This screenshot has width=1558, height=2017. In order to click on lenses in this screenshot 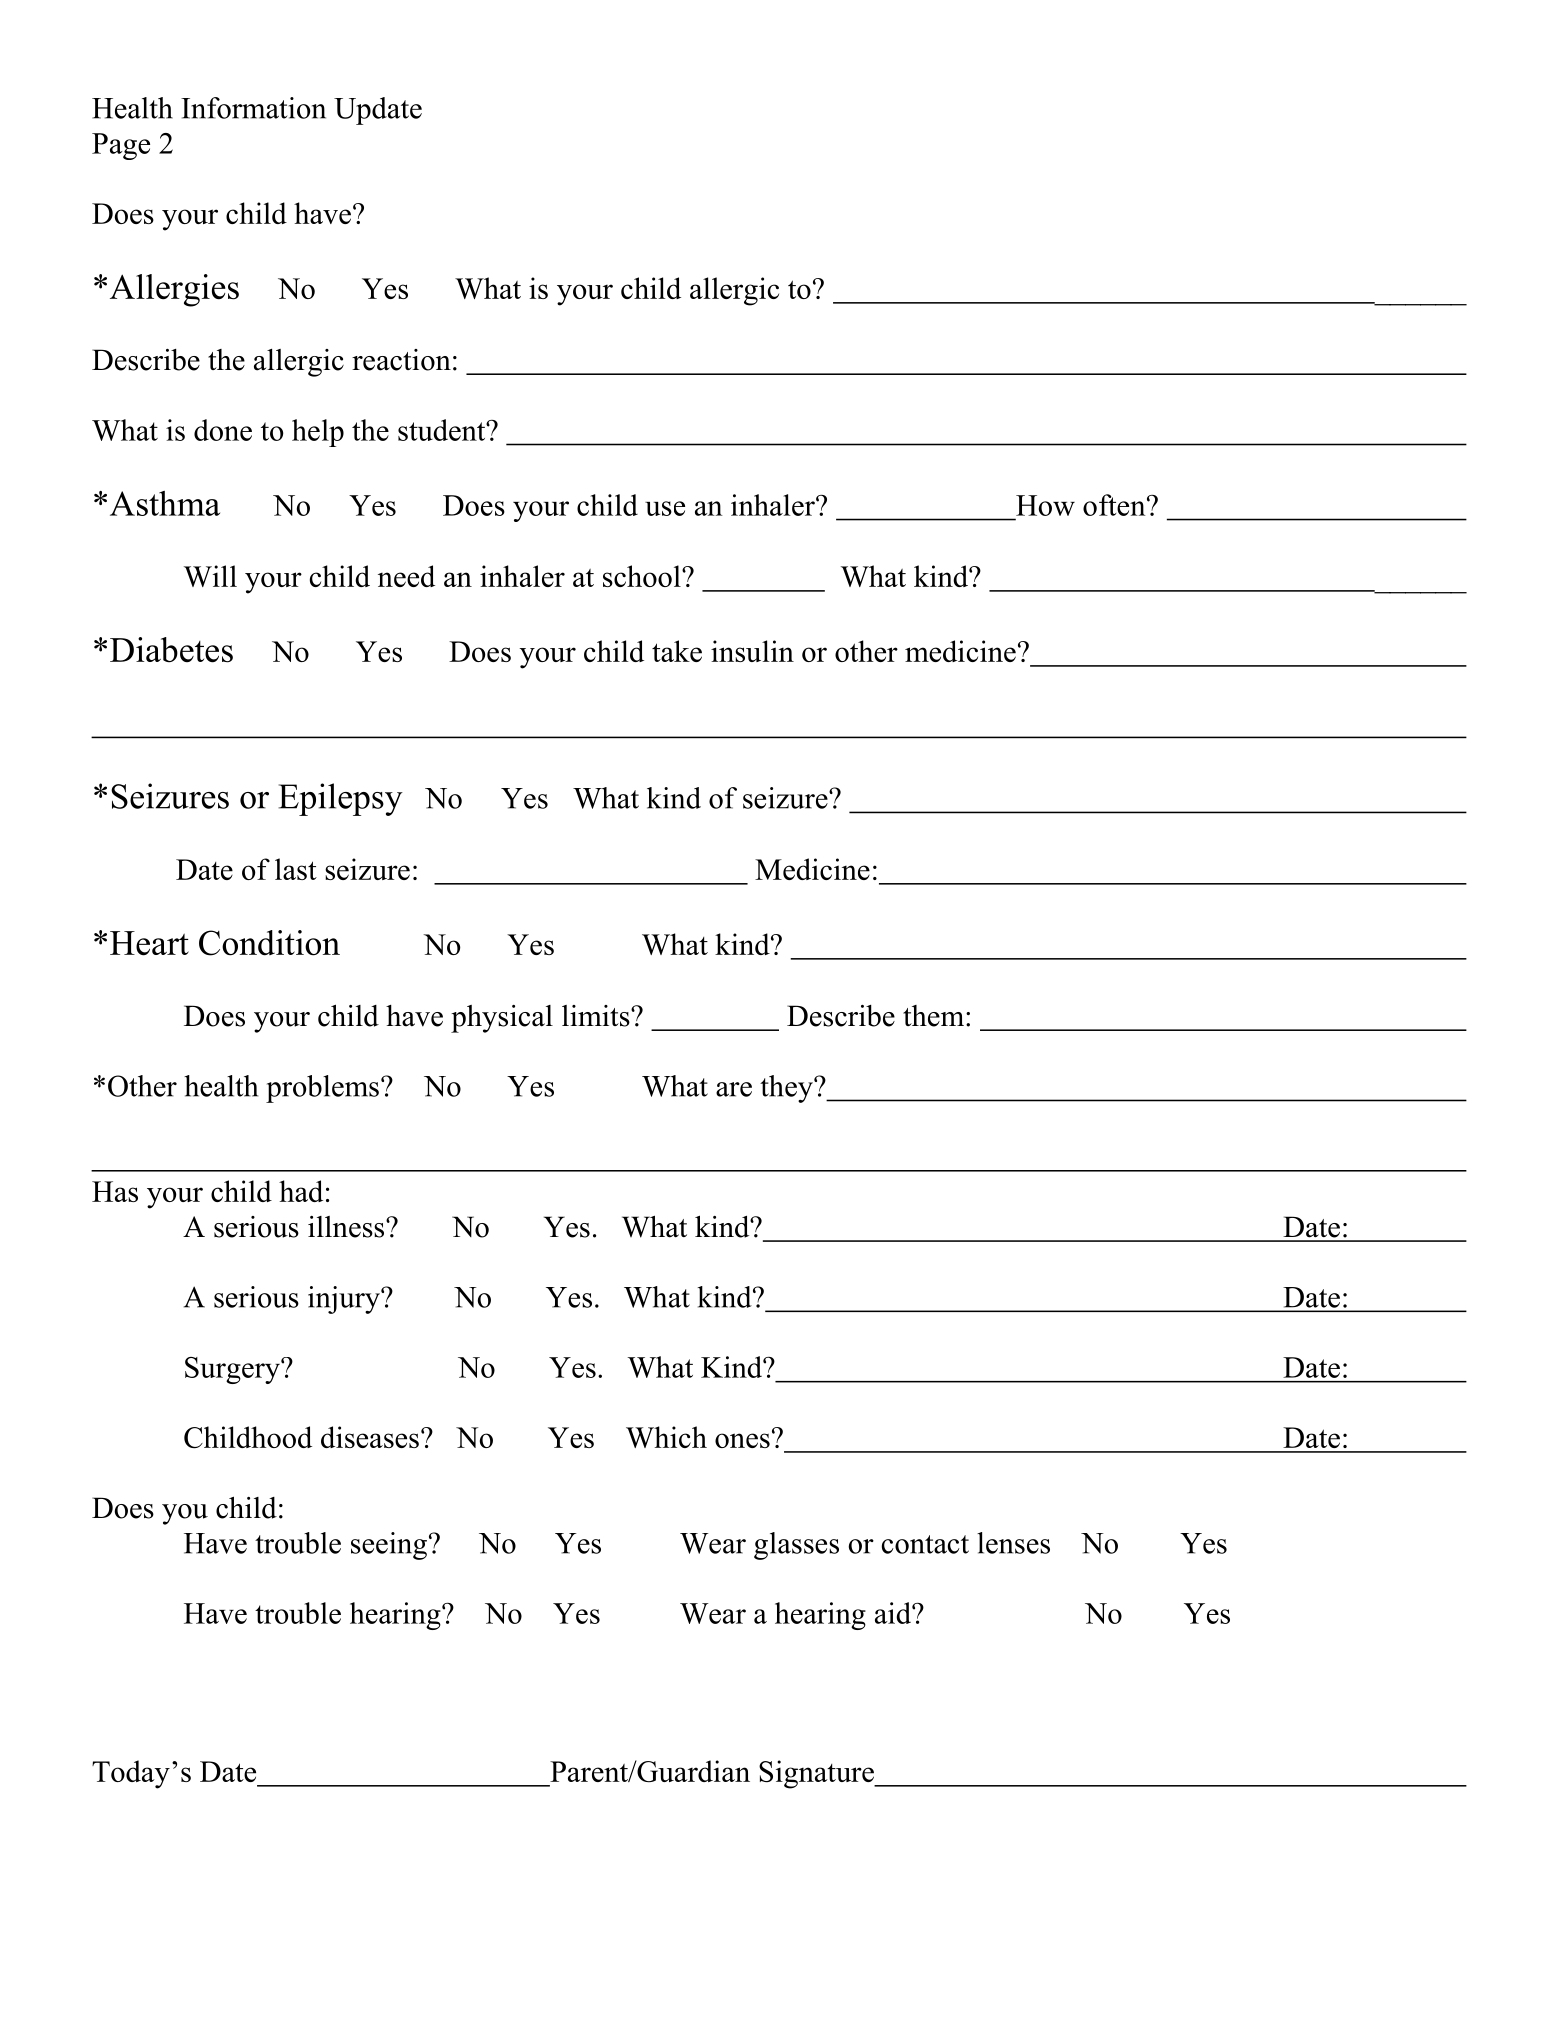, I will do `click(1013, 1543)`.
